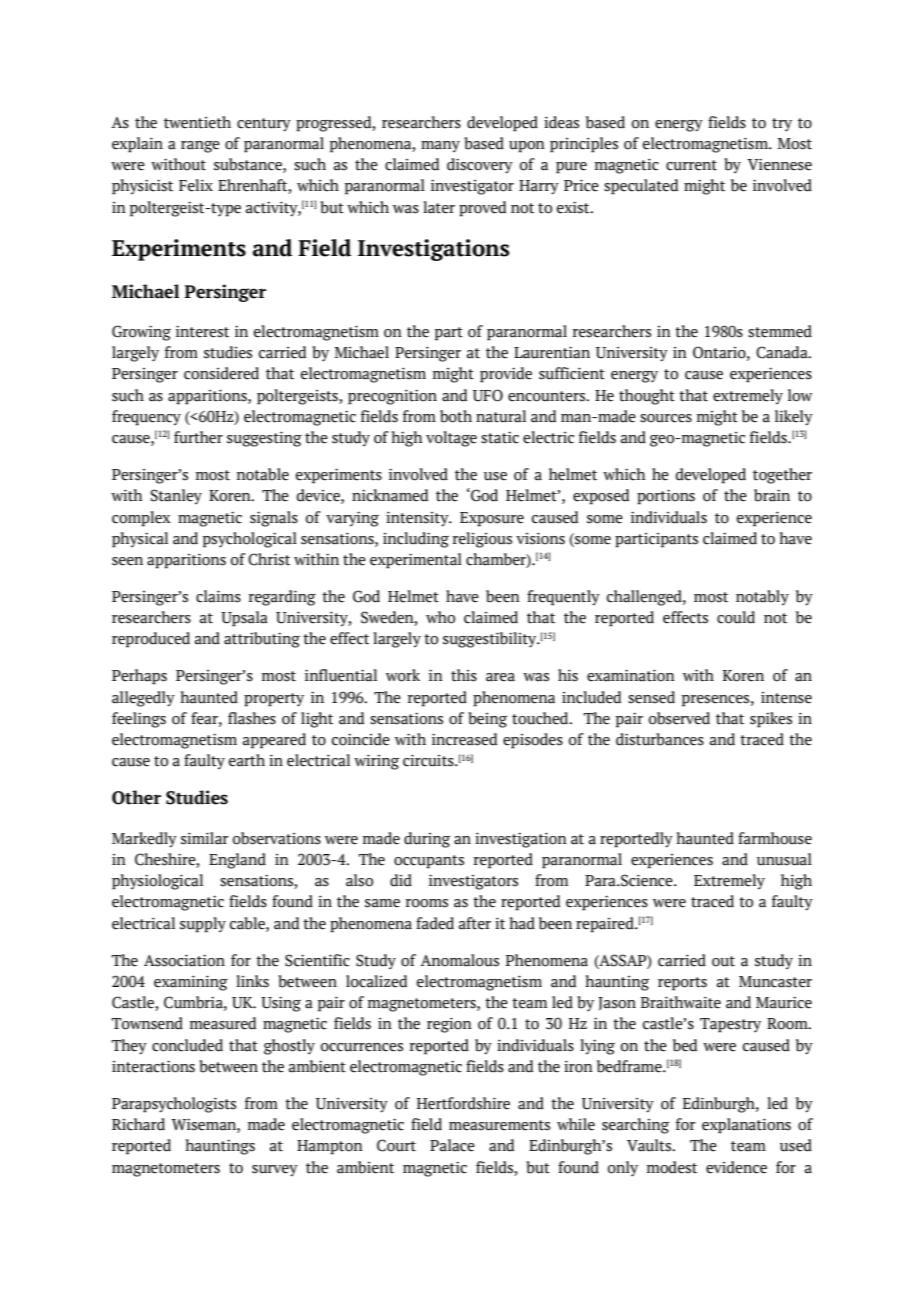  I want to click on Exposure, so click(492, 519).
